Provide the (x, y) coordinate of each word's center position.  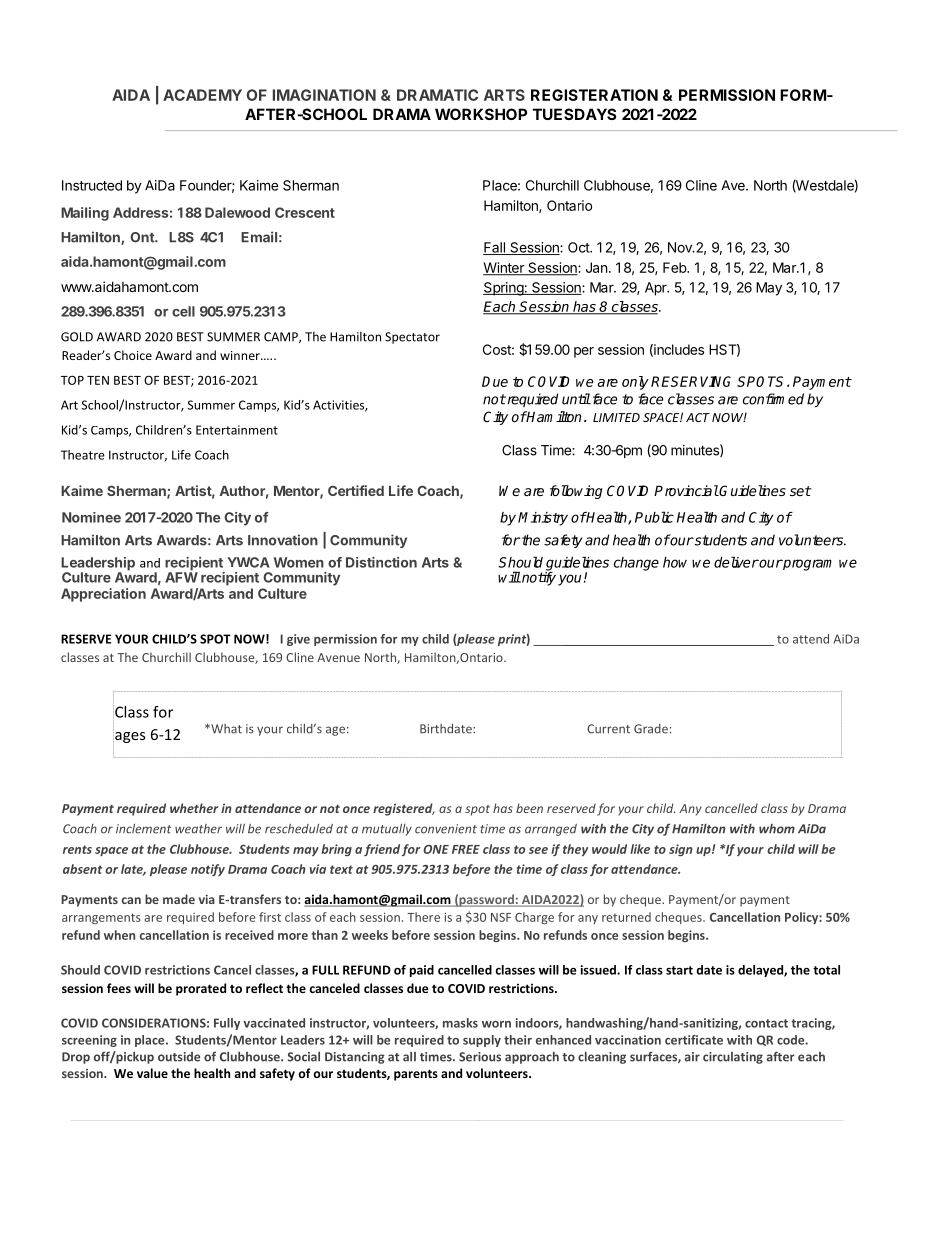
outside (179, 1057)
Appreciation (103, 595)
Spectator (412, 338)
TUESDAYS (574, 114)
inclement (143, 829)
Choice (133, 355)
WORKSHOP (481, 114)
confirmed (773, 399)
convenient (446, 829)
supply (482, 1041)
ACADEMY (202, 95)
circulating (733, 1058)
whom (777, 829)
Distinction (381, 562)
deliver (736, 562)
